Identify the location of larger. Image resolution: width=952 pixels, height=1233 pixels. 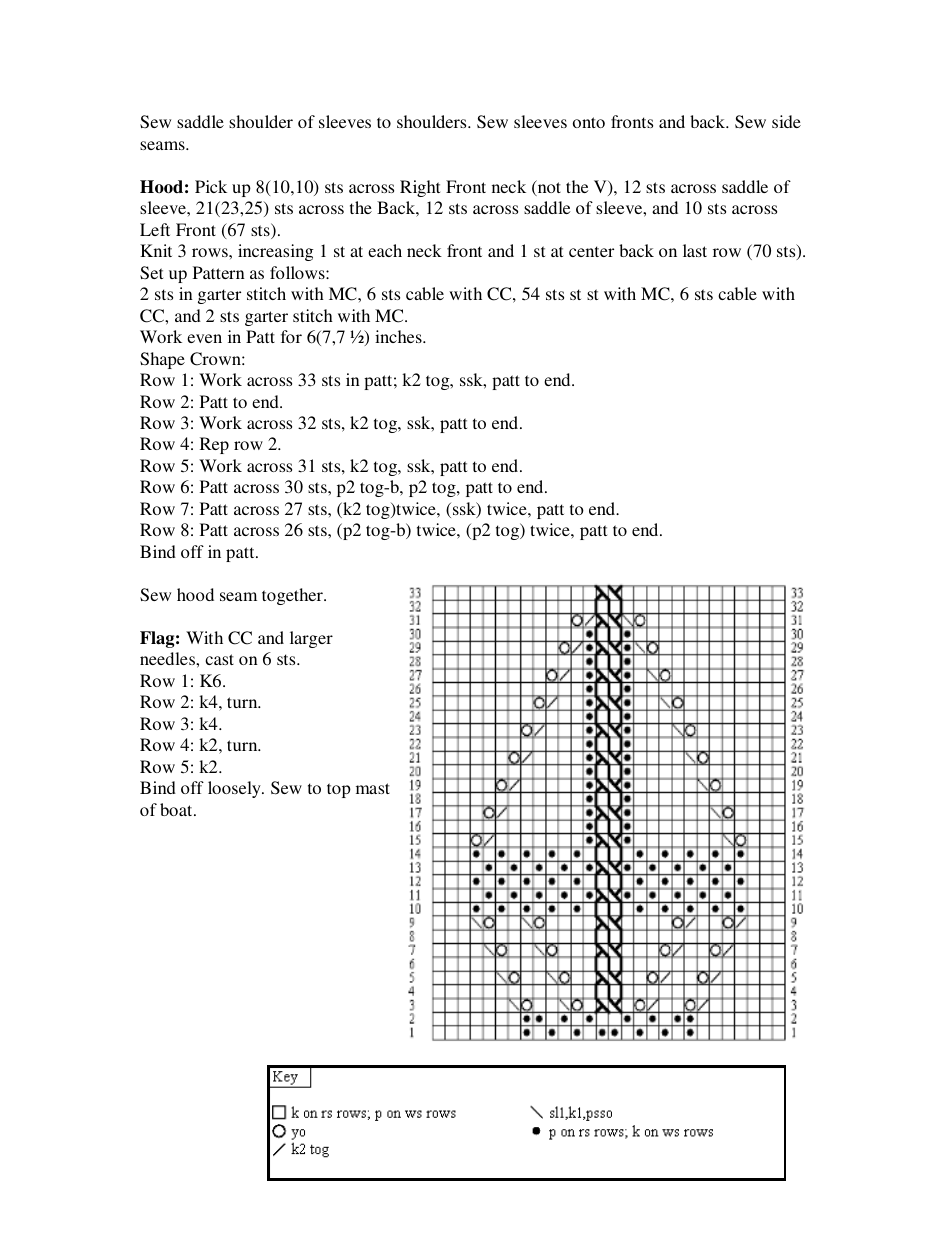
(311, 639).
